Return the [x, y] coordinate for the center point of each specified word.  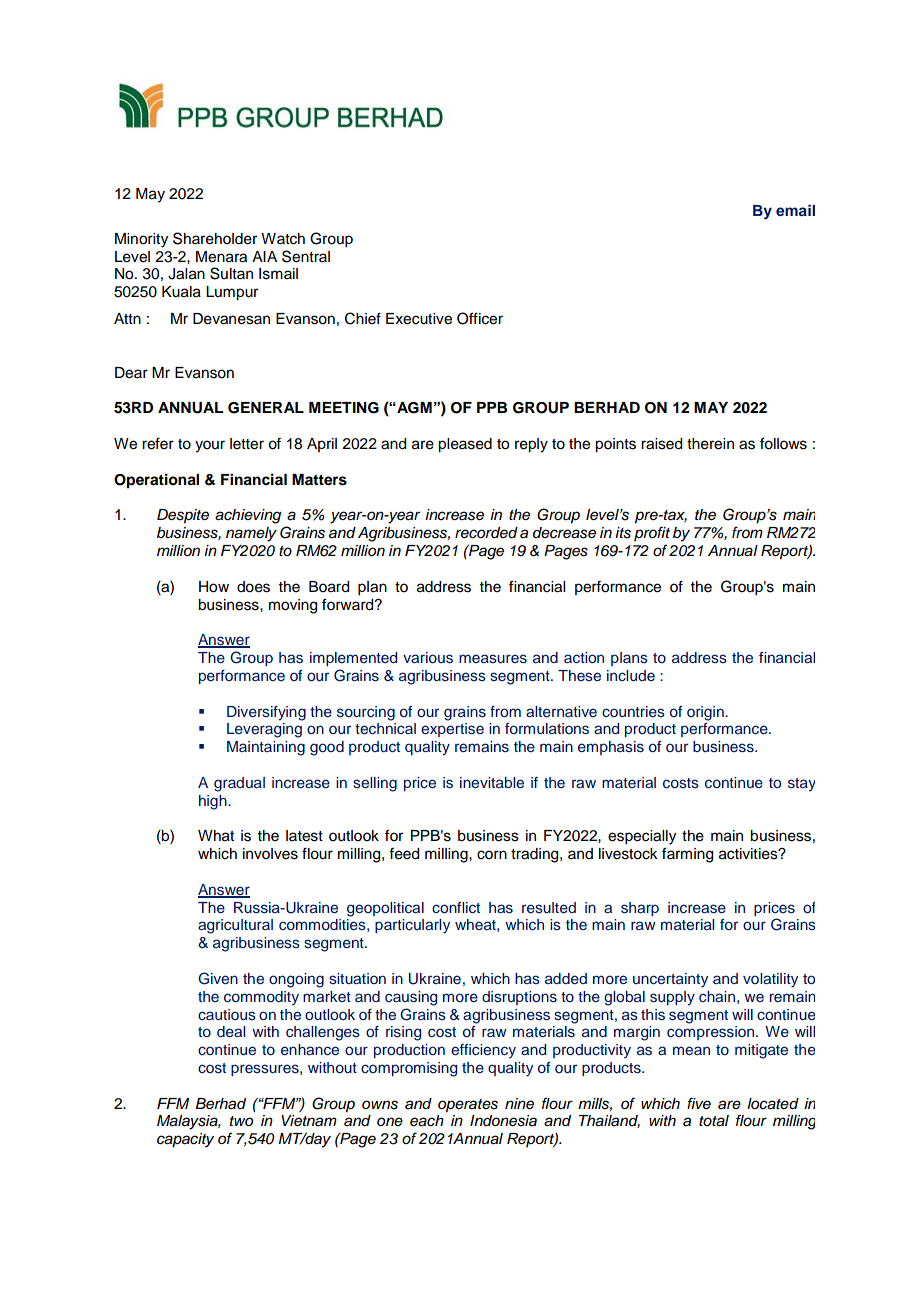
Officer [480, 318]
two [241, 1121]
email [795, 210]
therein [710, 444]
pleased [465, 445]
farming [687, 855]
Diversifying [266, 713]
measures [493, 659]
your [210, 446]
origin [706, 713]
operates [468, 1106]
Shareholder [215, 238]
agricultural [235, 926]
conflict [456, 908]
